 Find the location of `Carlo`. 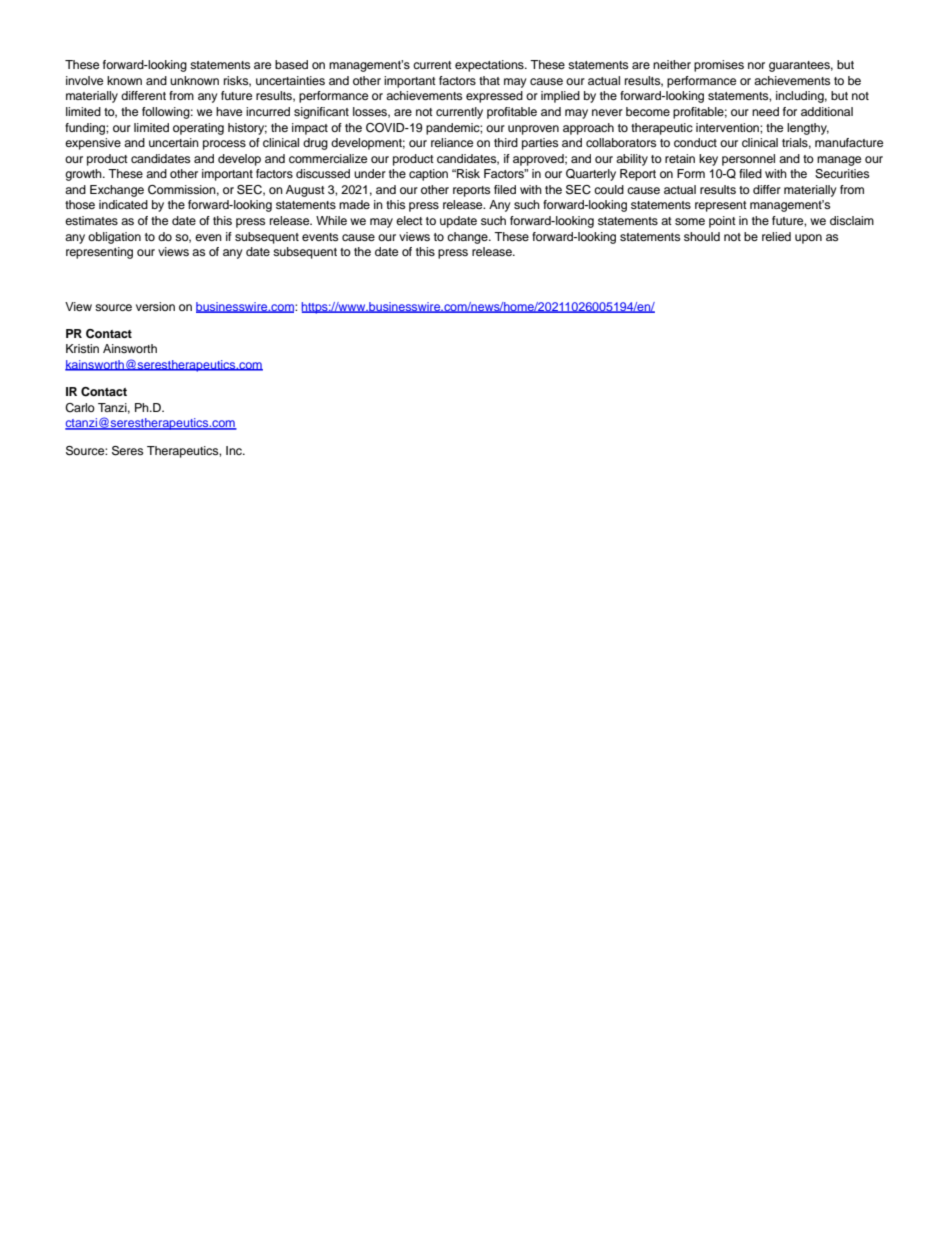

Carlo is located at coordinates (80, 408).
